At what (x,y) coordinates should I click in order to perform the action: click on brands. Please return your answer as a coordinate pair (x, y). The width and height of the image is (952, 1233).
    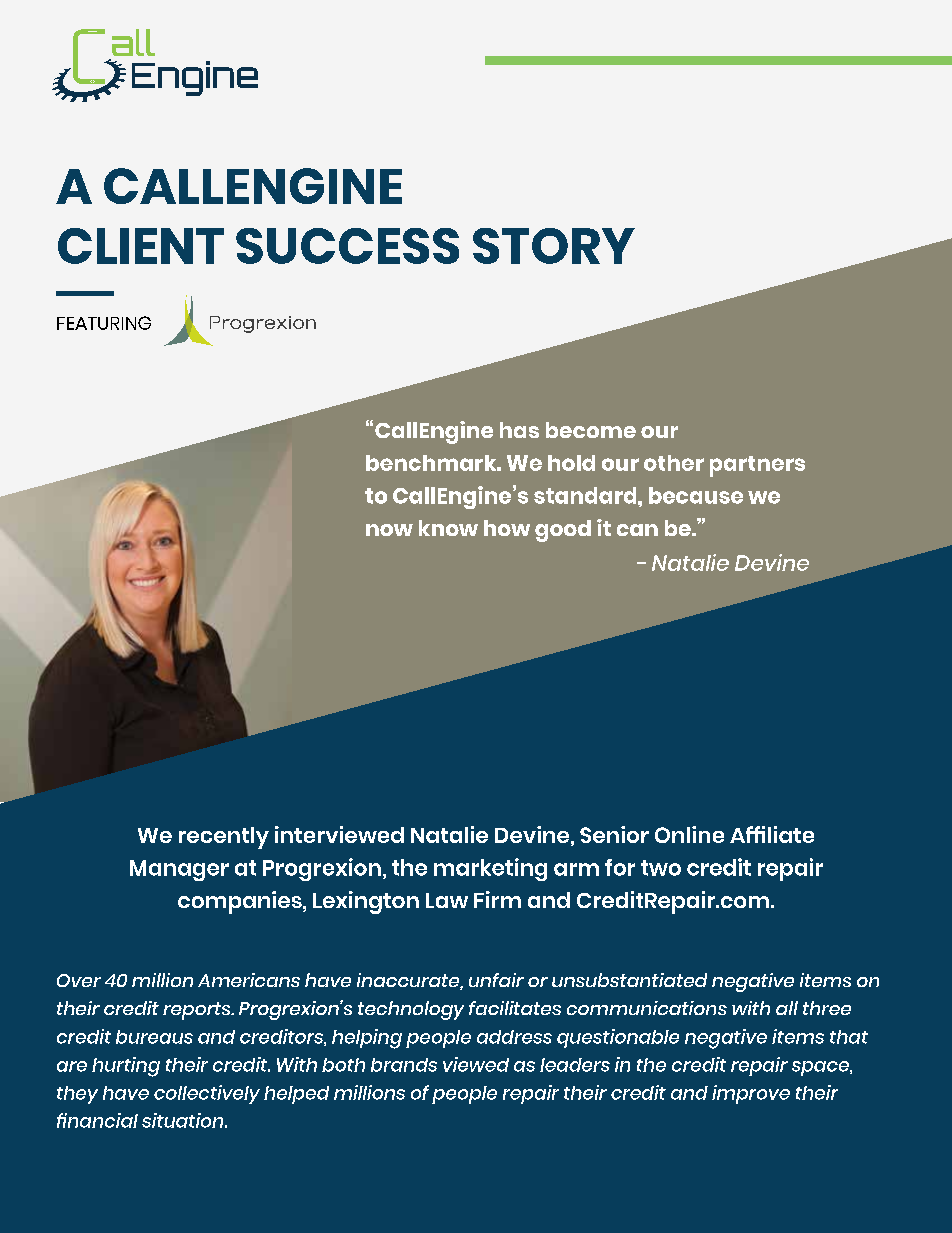
    Looking at the image, I should click on (404, 1065).
